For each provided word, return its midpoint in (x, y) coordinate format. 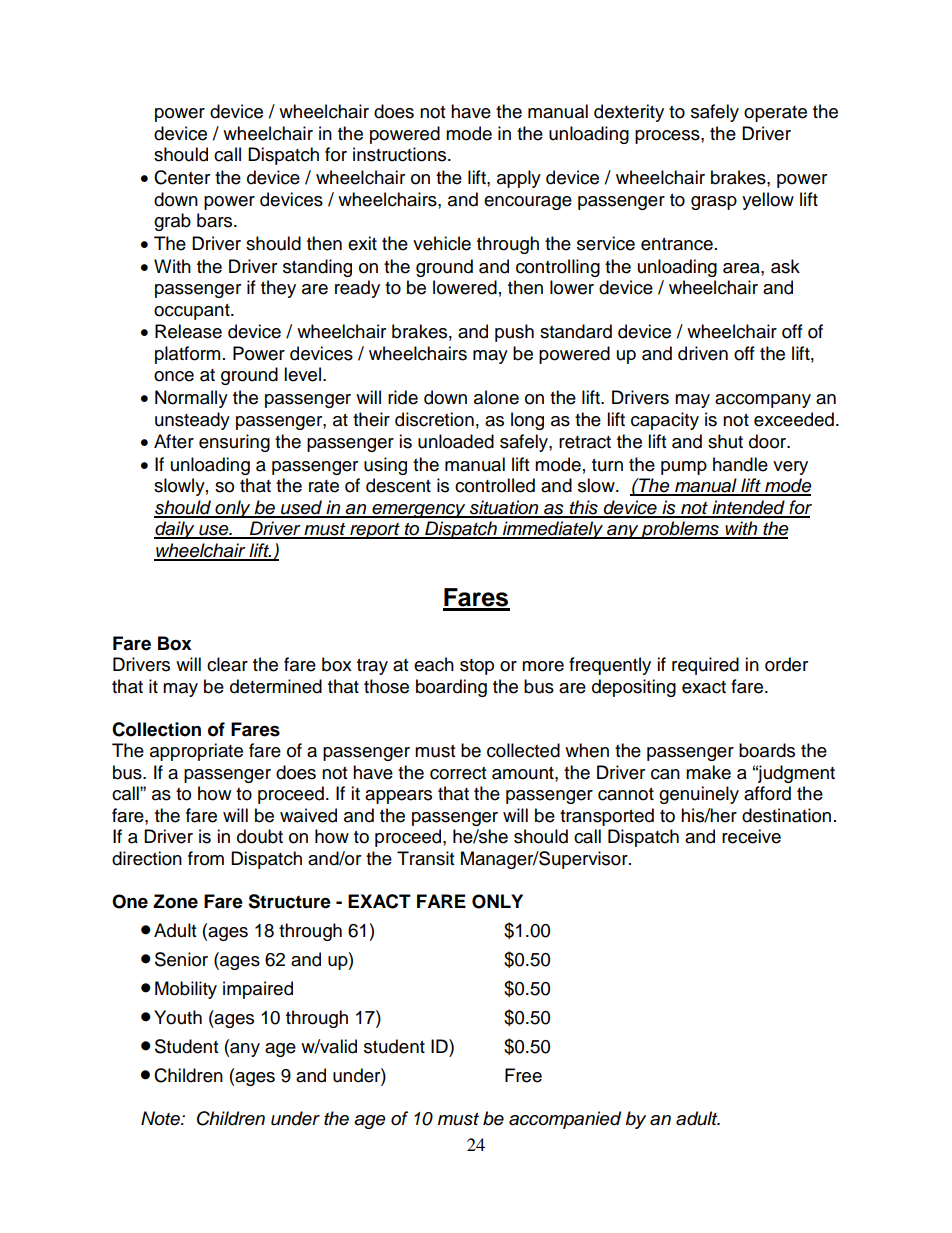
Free (523, 1075)
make (708, 772)
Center (182, 177)
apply (519, 179)
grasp (714, 203)
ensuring (234, 443)
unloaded (456, 441)
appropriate (196, 752)
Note (161, 1118)
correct (458, 773)
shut (725, 441)
